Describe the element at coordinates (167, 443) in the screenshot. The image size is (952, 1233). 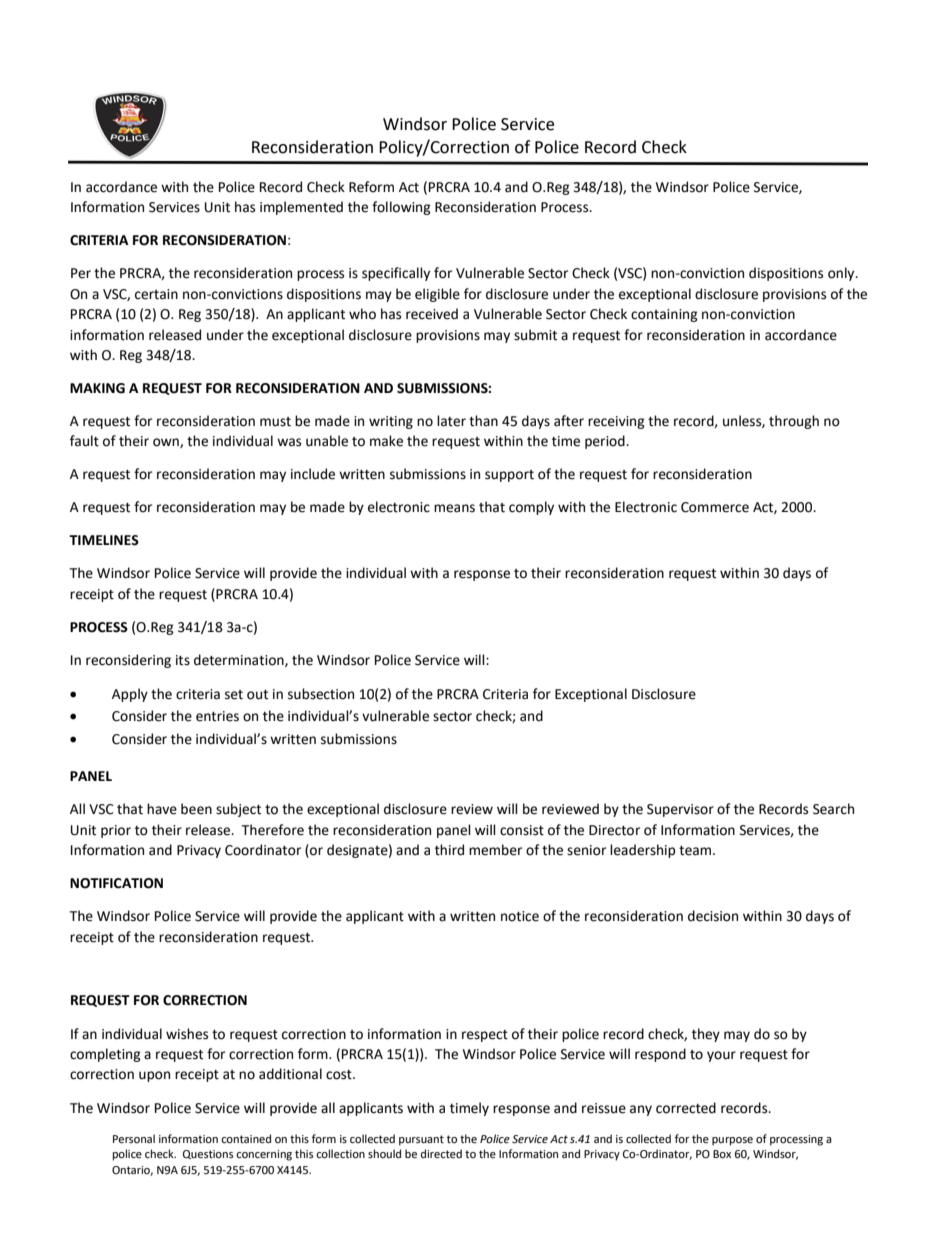
I see `own` at that location.
